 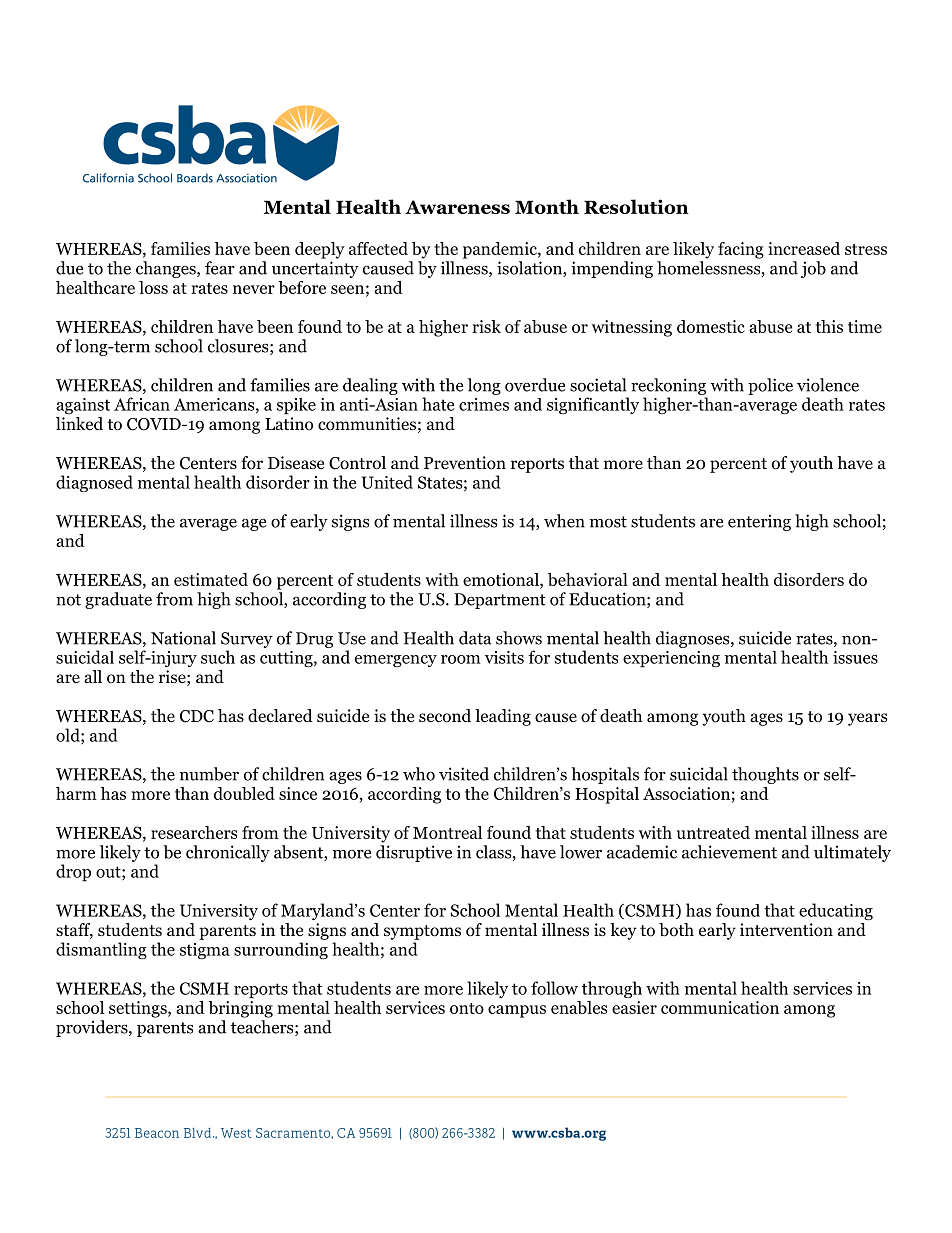 What do you see at coordinates (720, 1007) in the document?
I see `communication` at bounding box center [720, 1007].
